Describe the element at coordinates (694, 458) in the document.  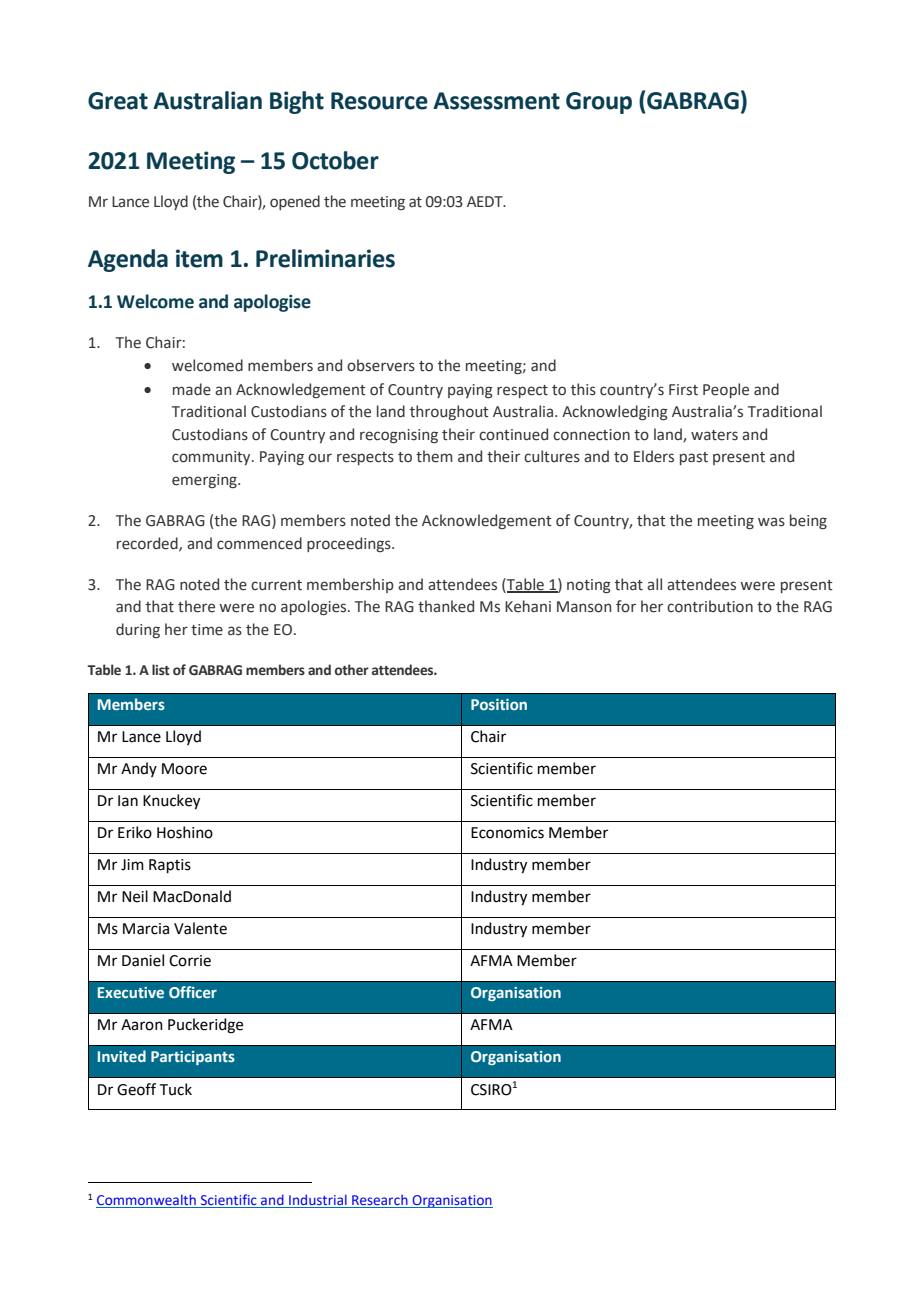
I see `past` at that location.
